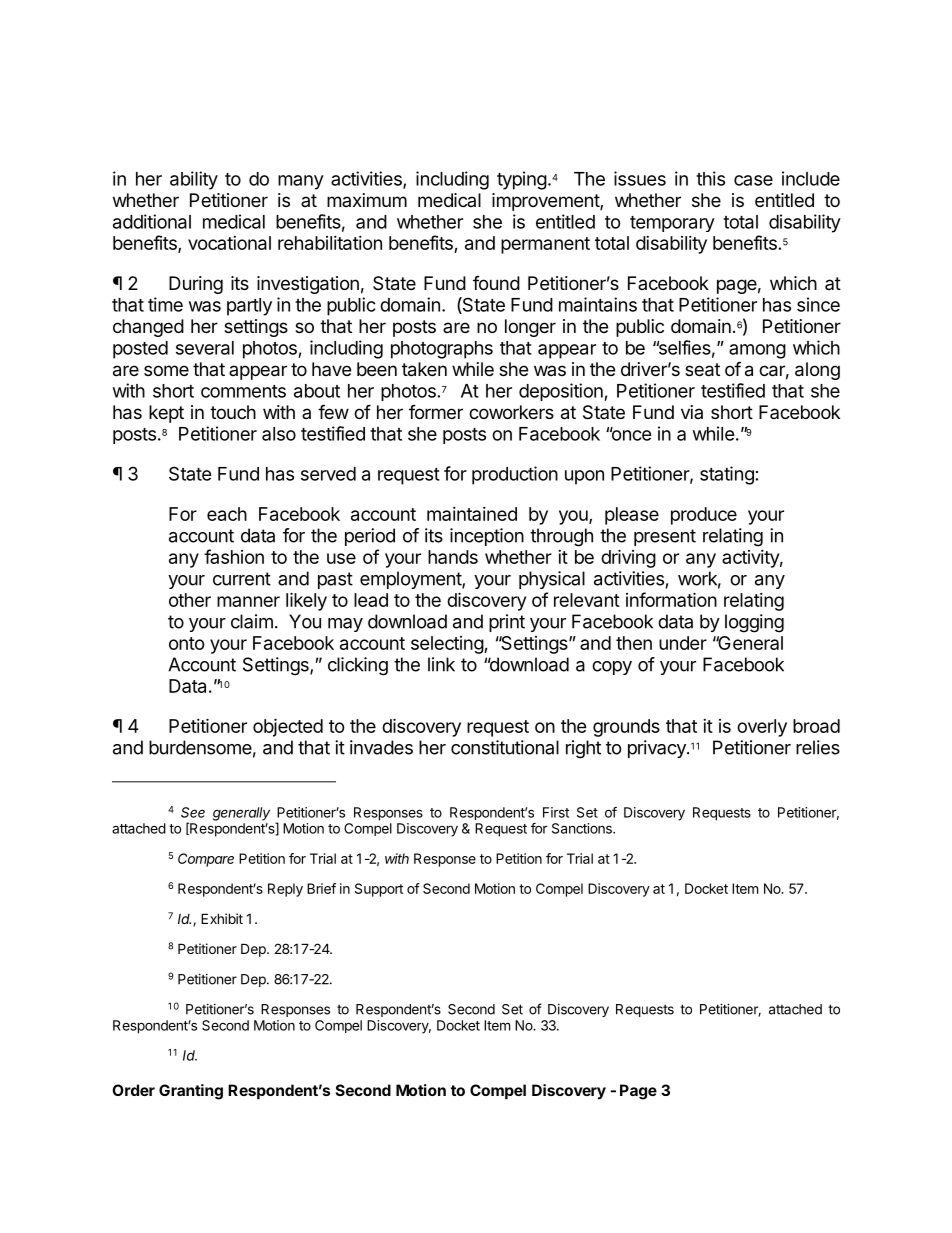 The image size is (952, 1233). I want to click on improvement, so click(546, 202).
